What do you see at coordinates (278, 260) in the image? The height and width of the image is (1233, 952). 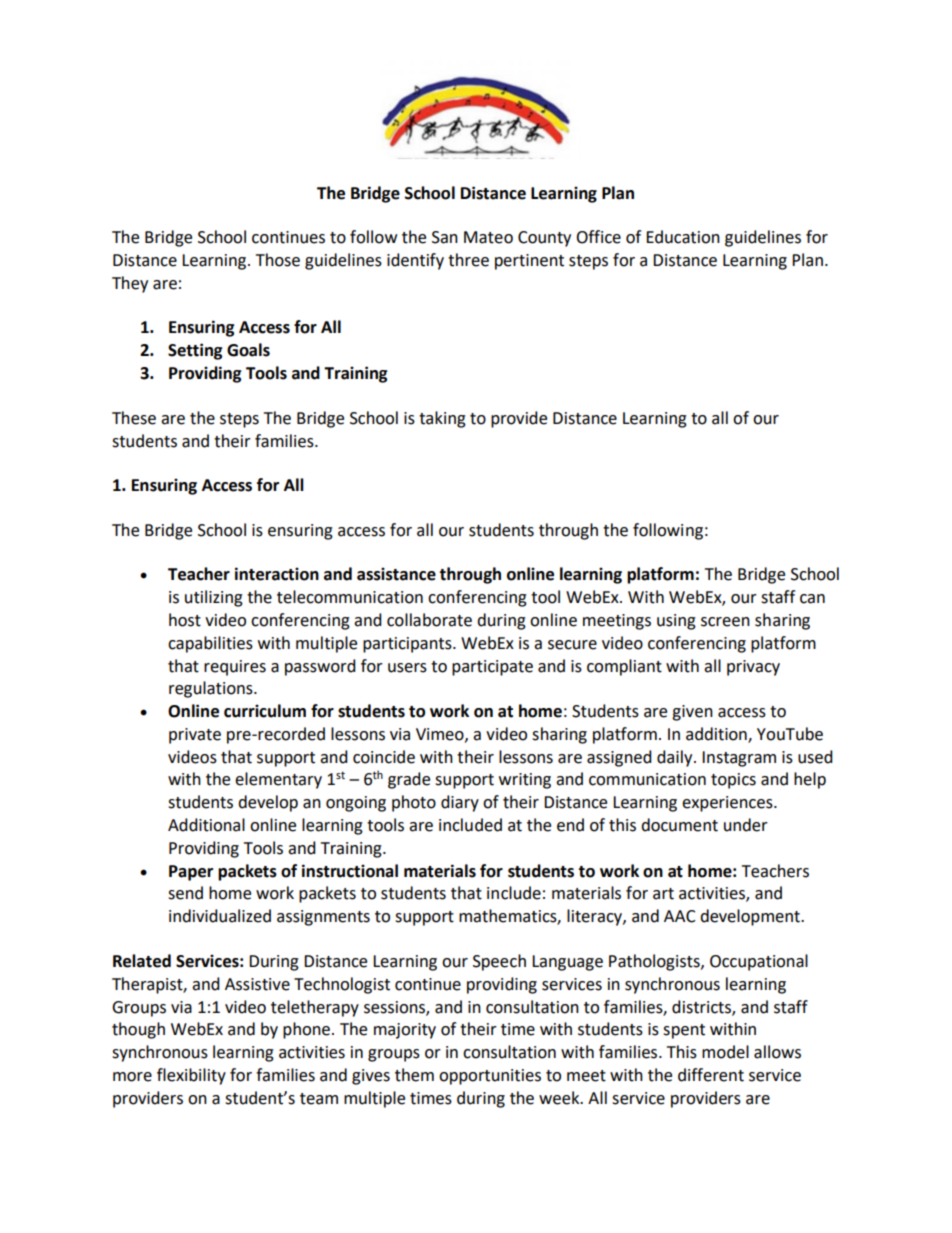 I see `Those` at bounding box center [278, 260].
